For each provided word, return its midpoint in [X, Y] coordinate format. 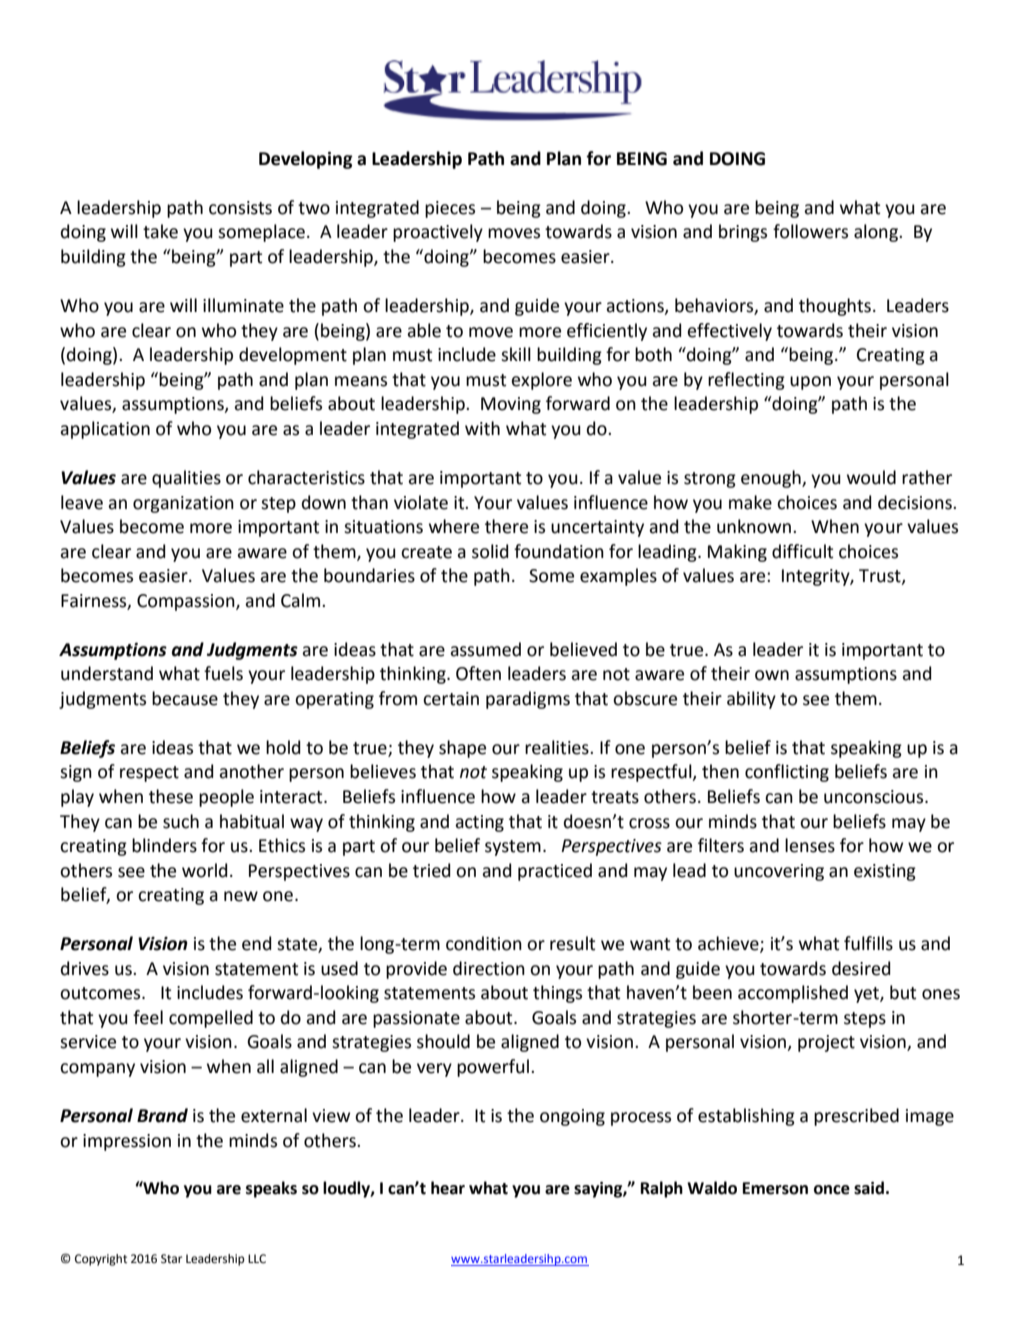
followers [810, 231]
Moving [511, 405]
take [160, 231]
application [105, 430]
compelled [211, 1019]
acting [479, 823]
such [181, 821]
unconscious [875, 797]
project [826, 1043]
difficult [802, 551]
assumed [485, 649]
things [557, 994]
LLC [257, 1259]
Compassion [187, 602]
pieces [450, 209]
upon [810, 383]
